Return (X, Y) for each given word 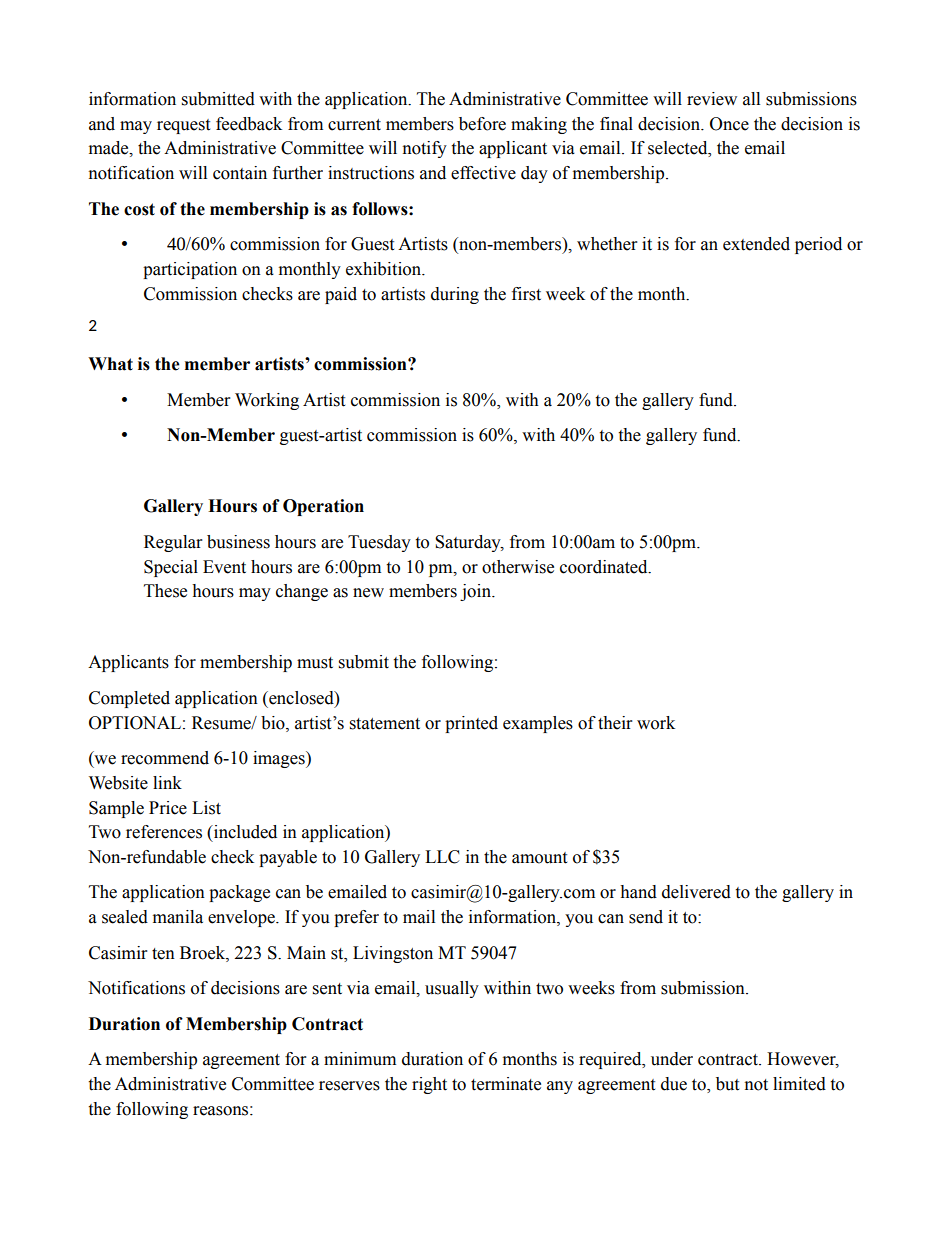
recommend (165, 758)
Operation (323, 507)
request (183, 126)
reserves (349, 1086)
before (482, 124)
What (110, 364)
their (615, 723)
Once (729, 124)
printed (471, 724)
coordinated (605, 567)
